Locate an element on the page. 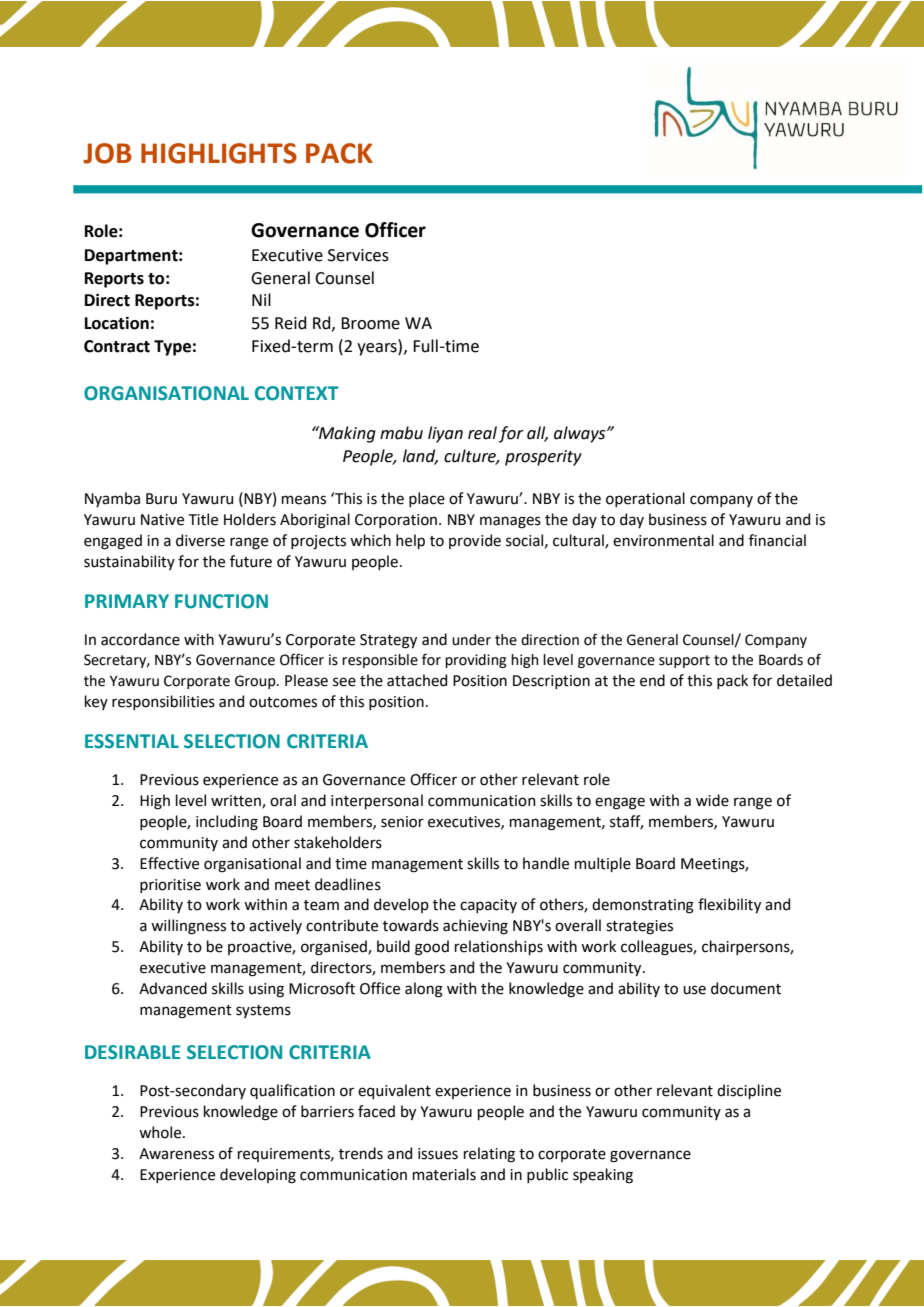  real is located at coordinates (482, 433).
